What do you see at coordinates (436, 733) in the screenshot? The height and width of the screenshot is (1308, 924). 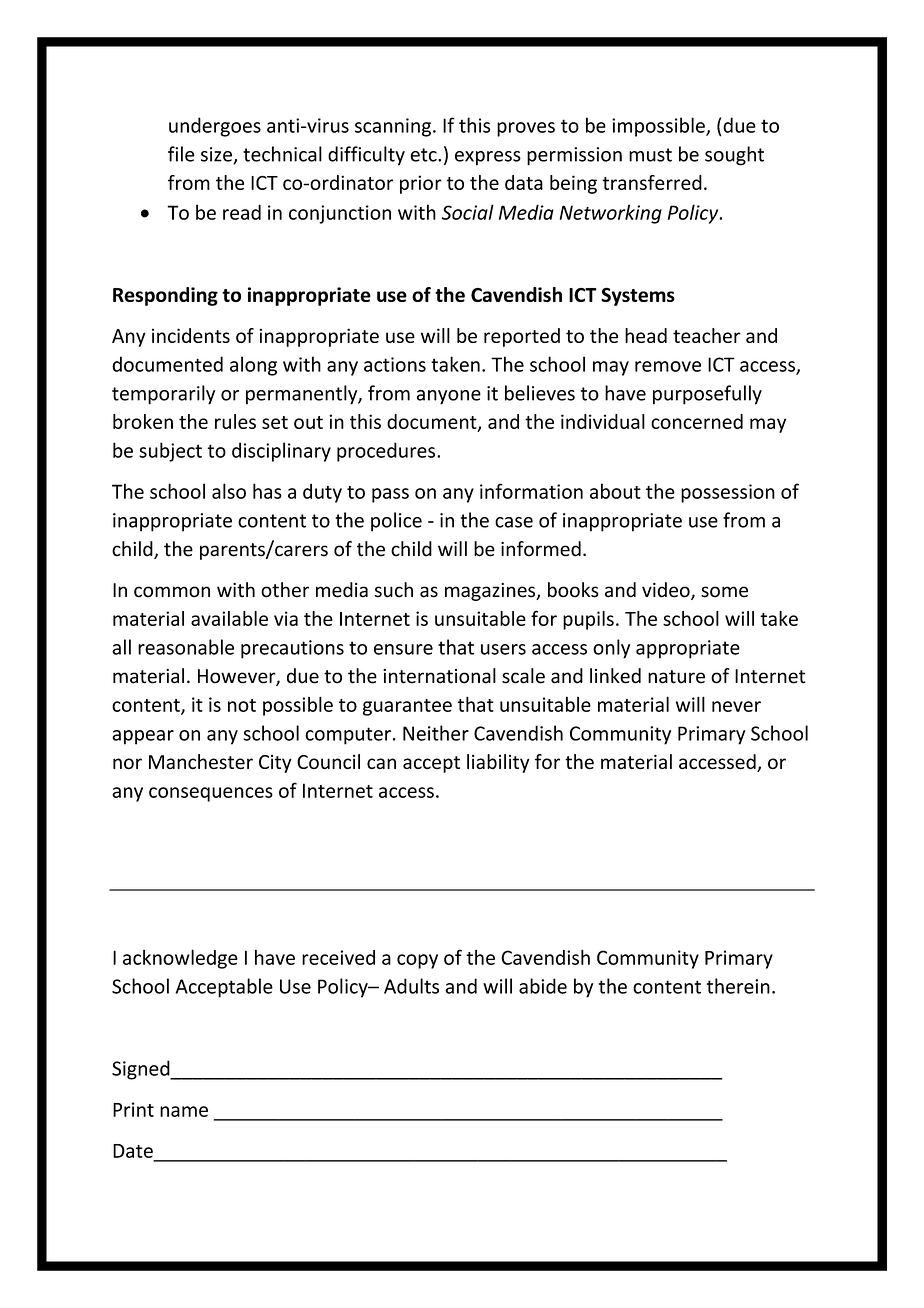 I see `Neither` at bounding box center [436, 733].
